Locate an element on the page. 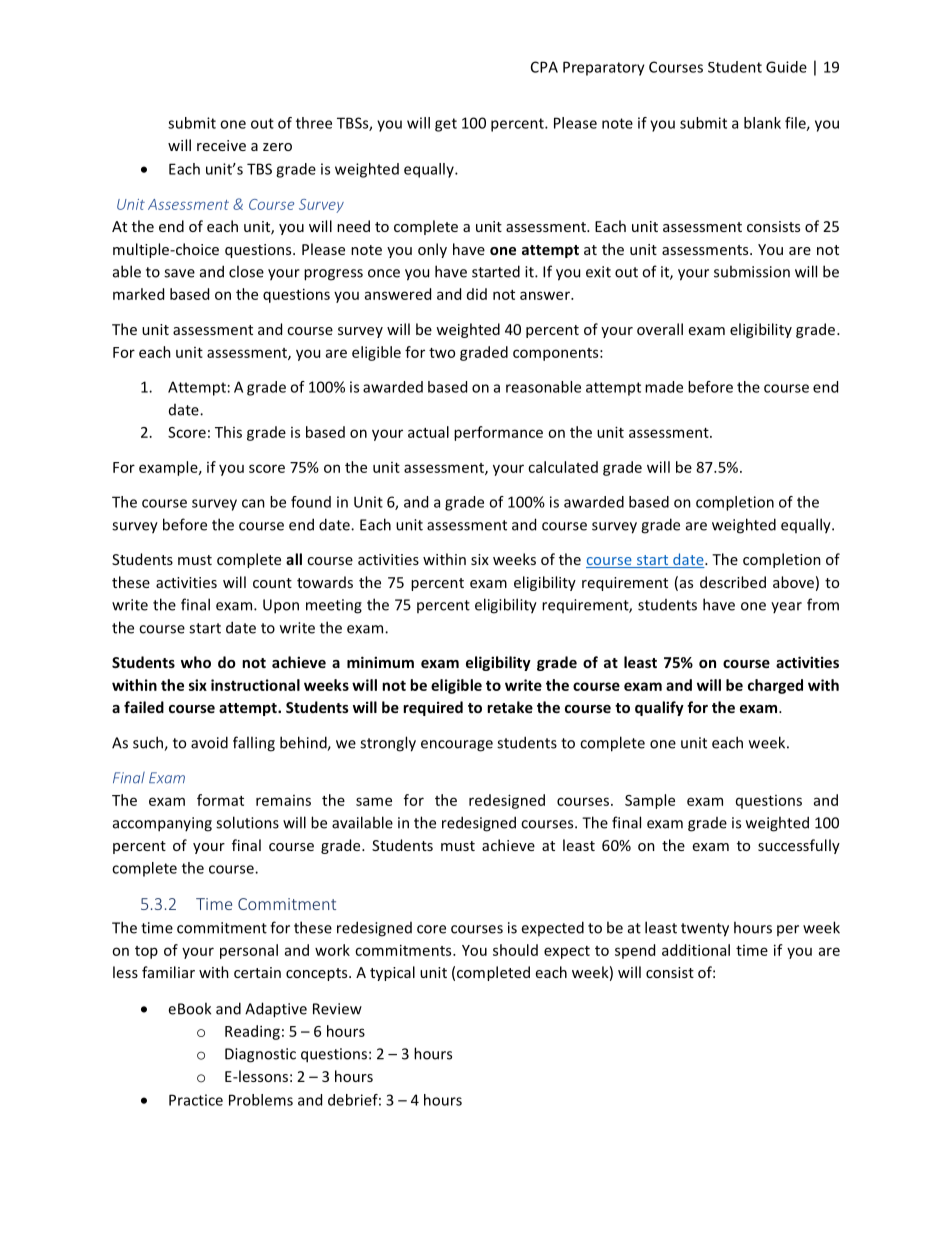 The image size is (952, 1233). Diagnostic is located at coordinates (260, 1055).
